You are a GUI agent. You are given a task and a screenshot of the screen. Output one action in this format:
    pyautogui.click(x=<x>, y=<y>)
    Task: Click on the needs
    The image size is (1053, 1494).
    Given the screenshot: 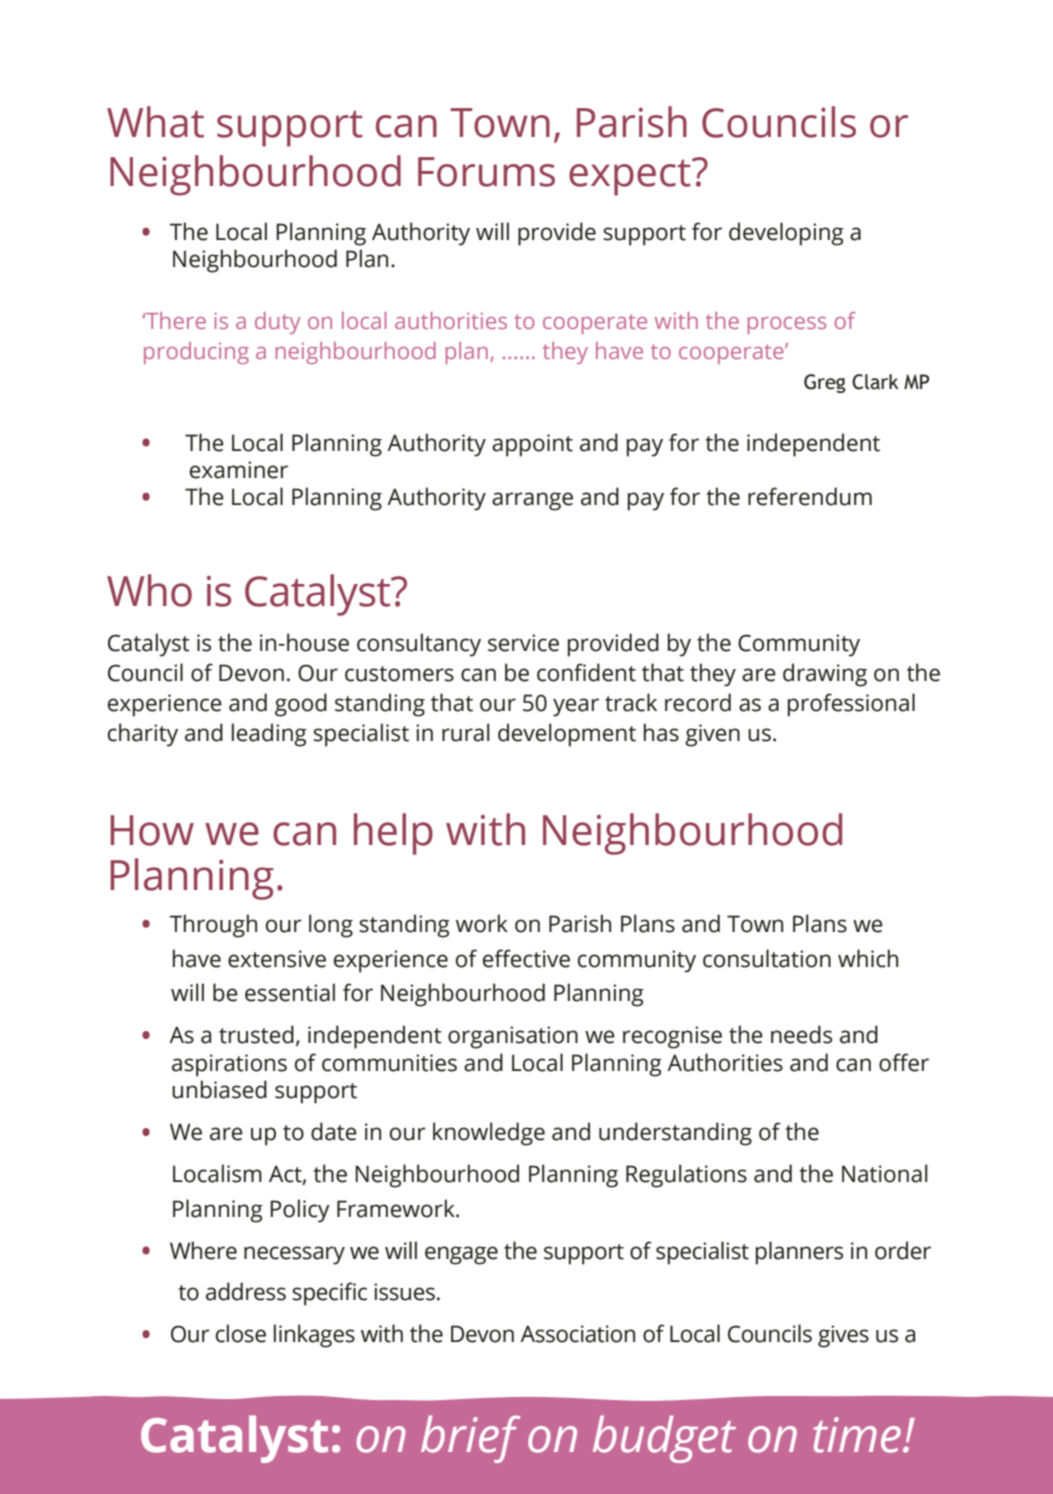 What is the action you would take?
    pyautogui.click(x=801, y=1034)
